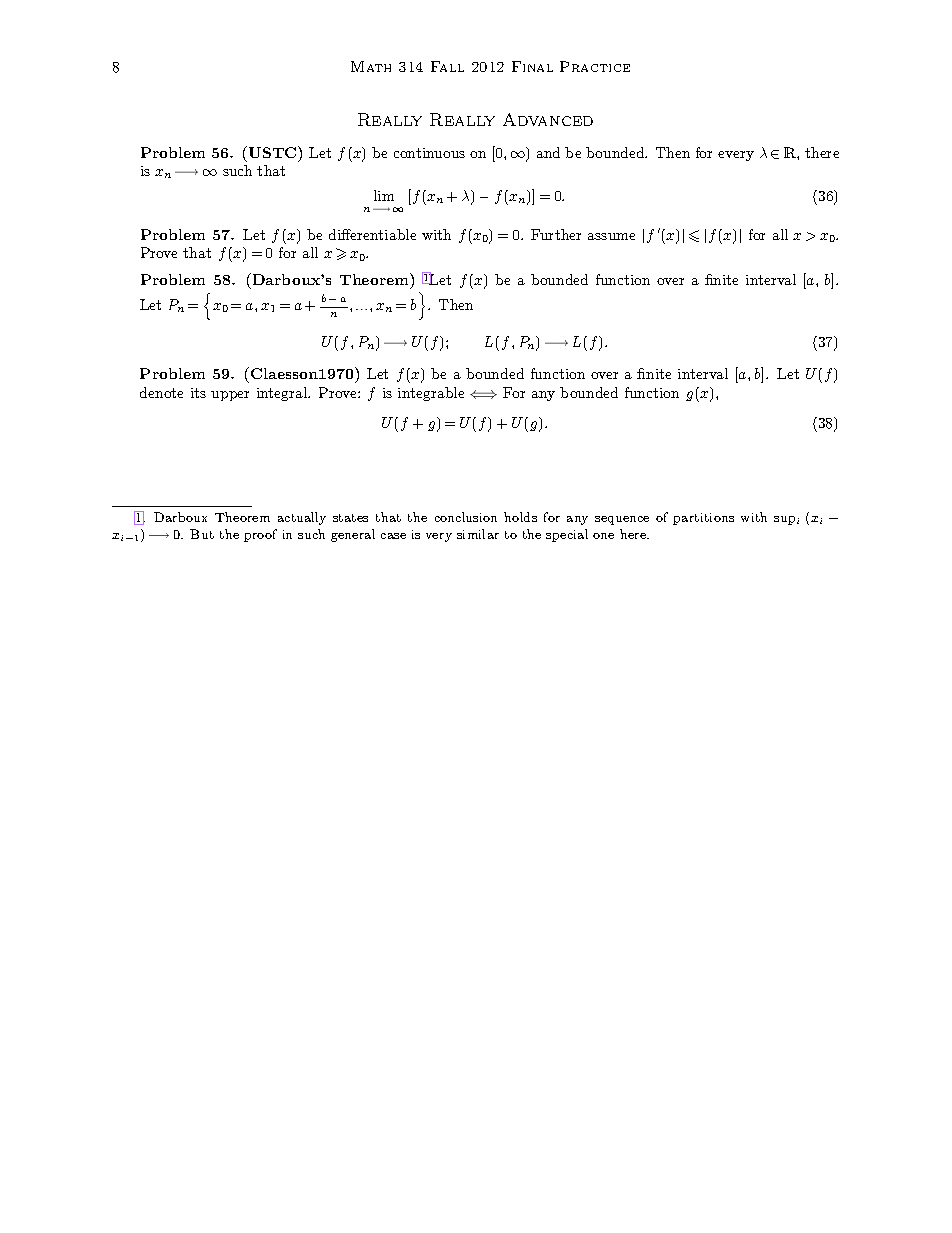 The image size is (952, 1233). Describe the element at coordinates (447, 66) in the page. I see `Fall` at that location.
